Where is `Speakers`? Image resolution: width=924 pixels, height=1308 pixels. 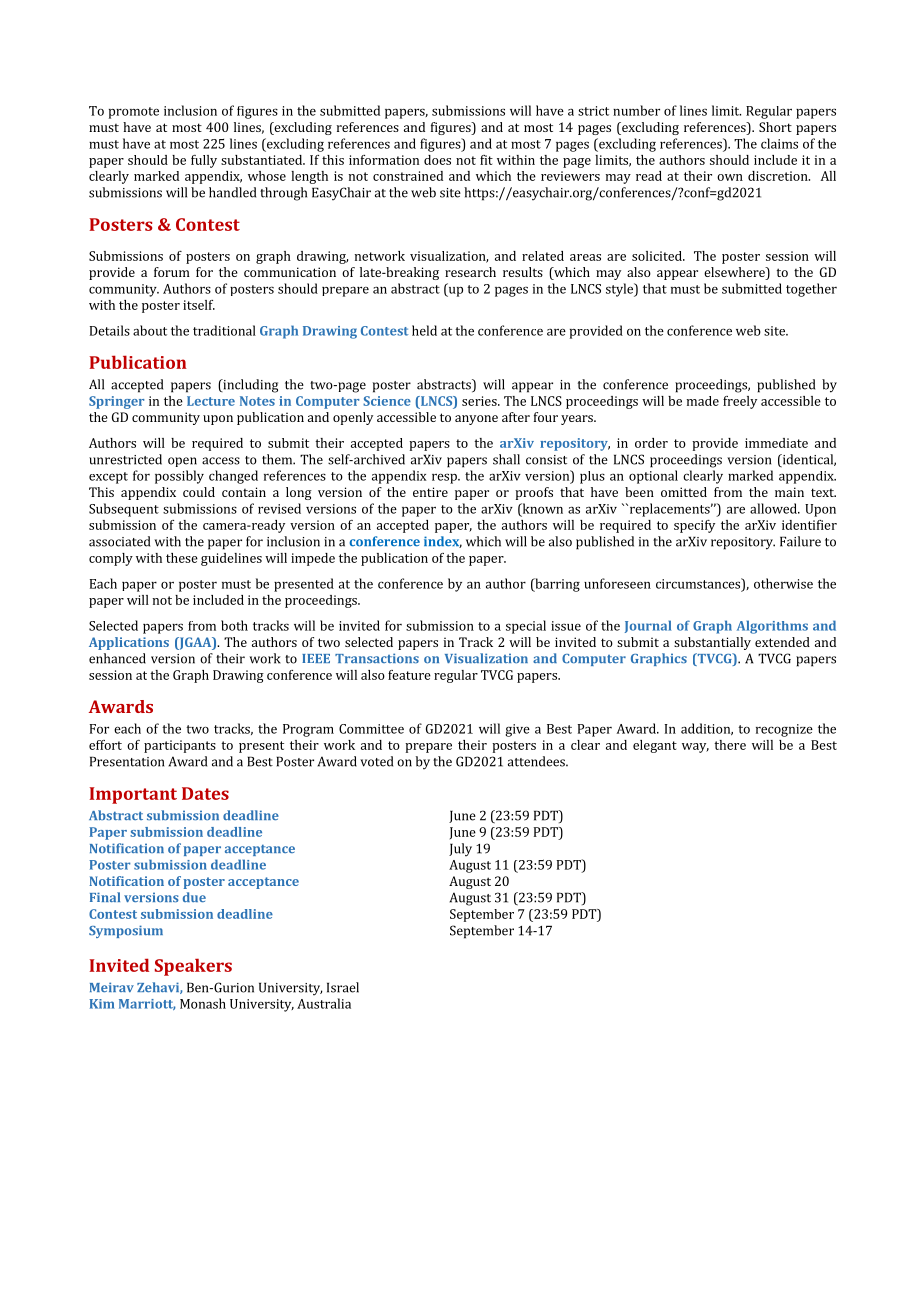
Speakers is located at coordinates (193, 967).
